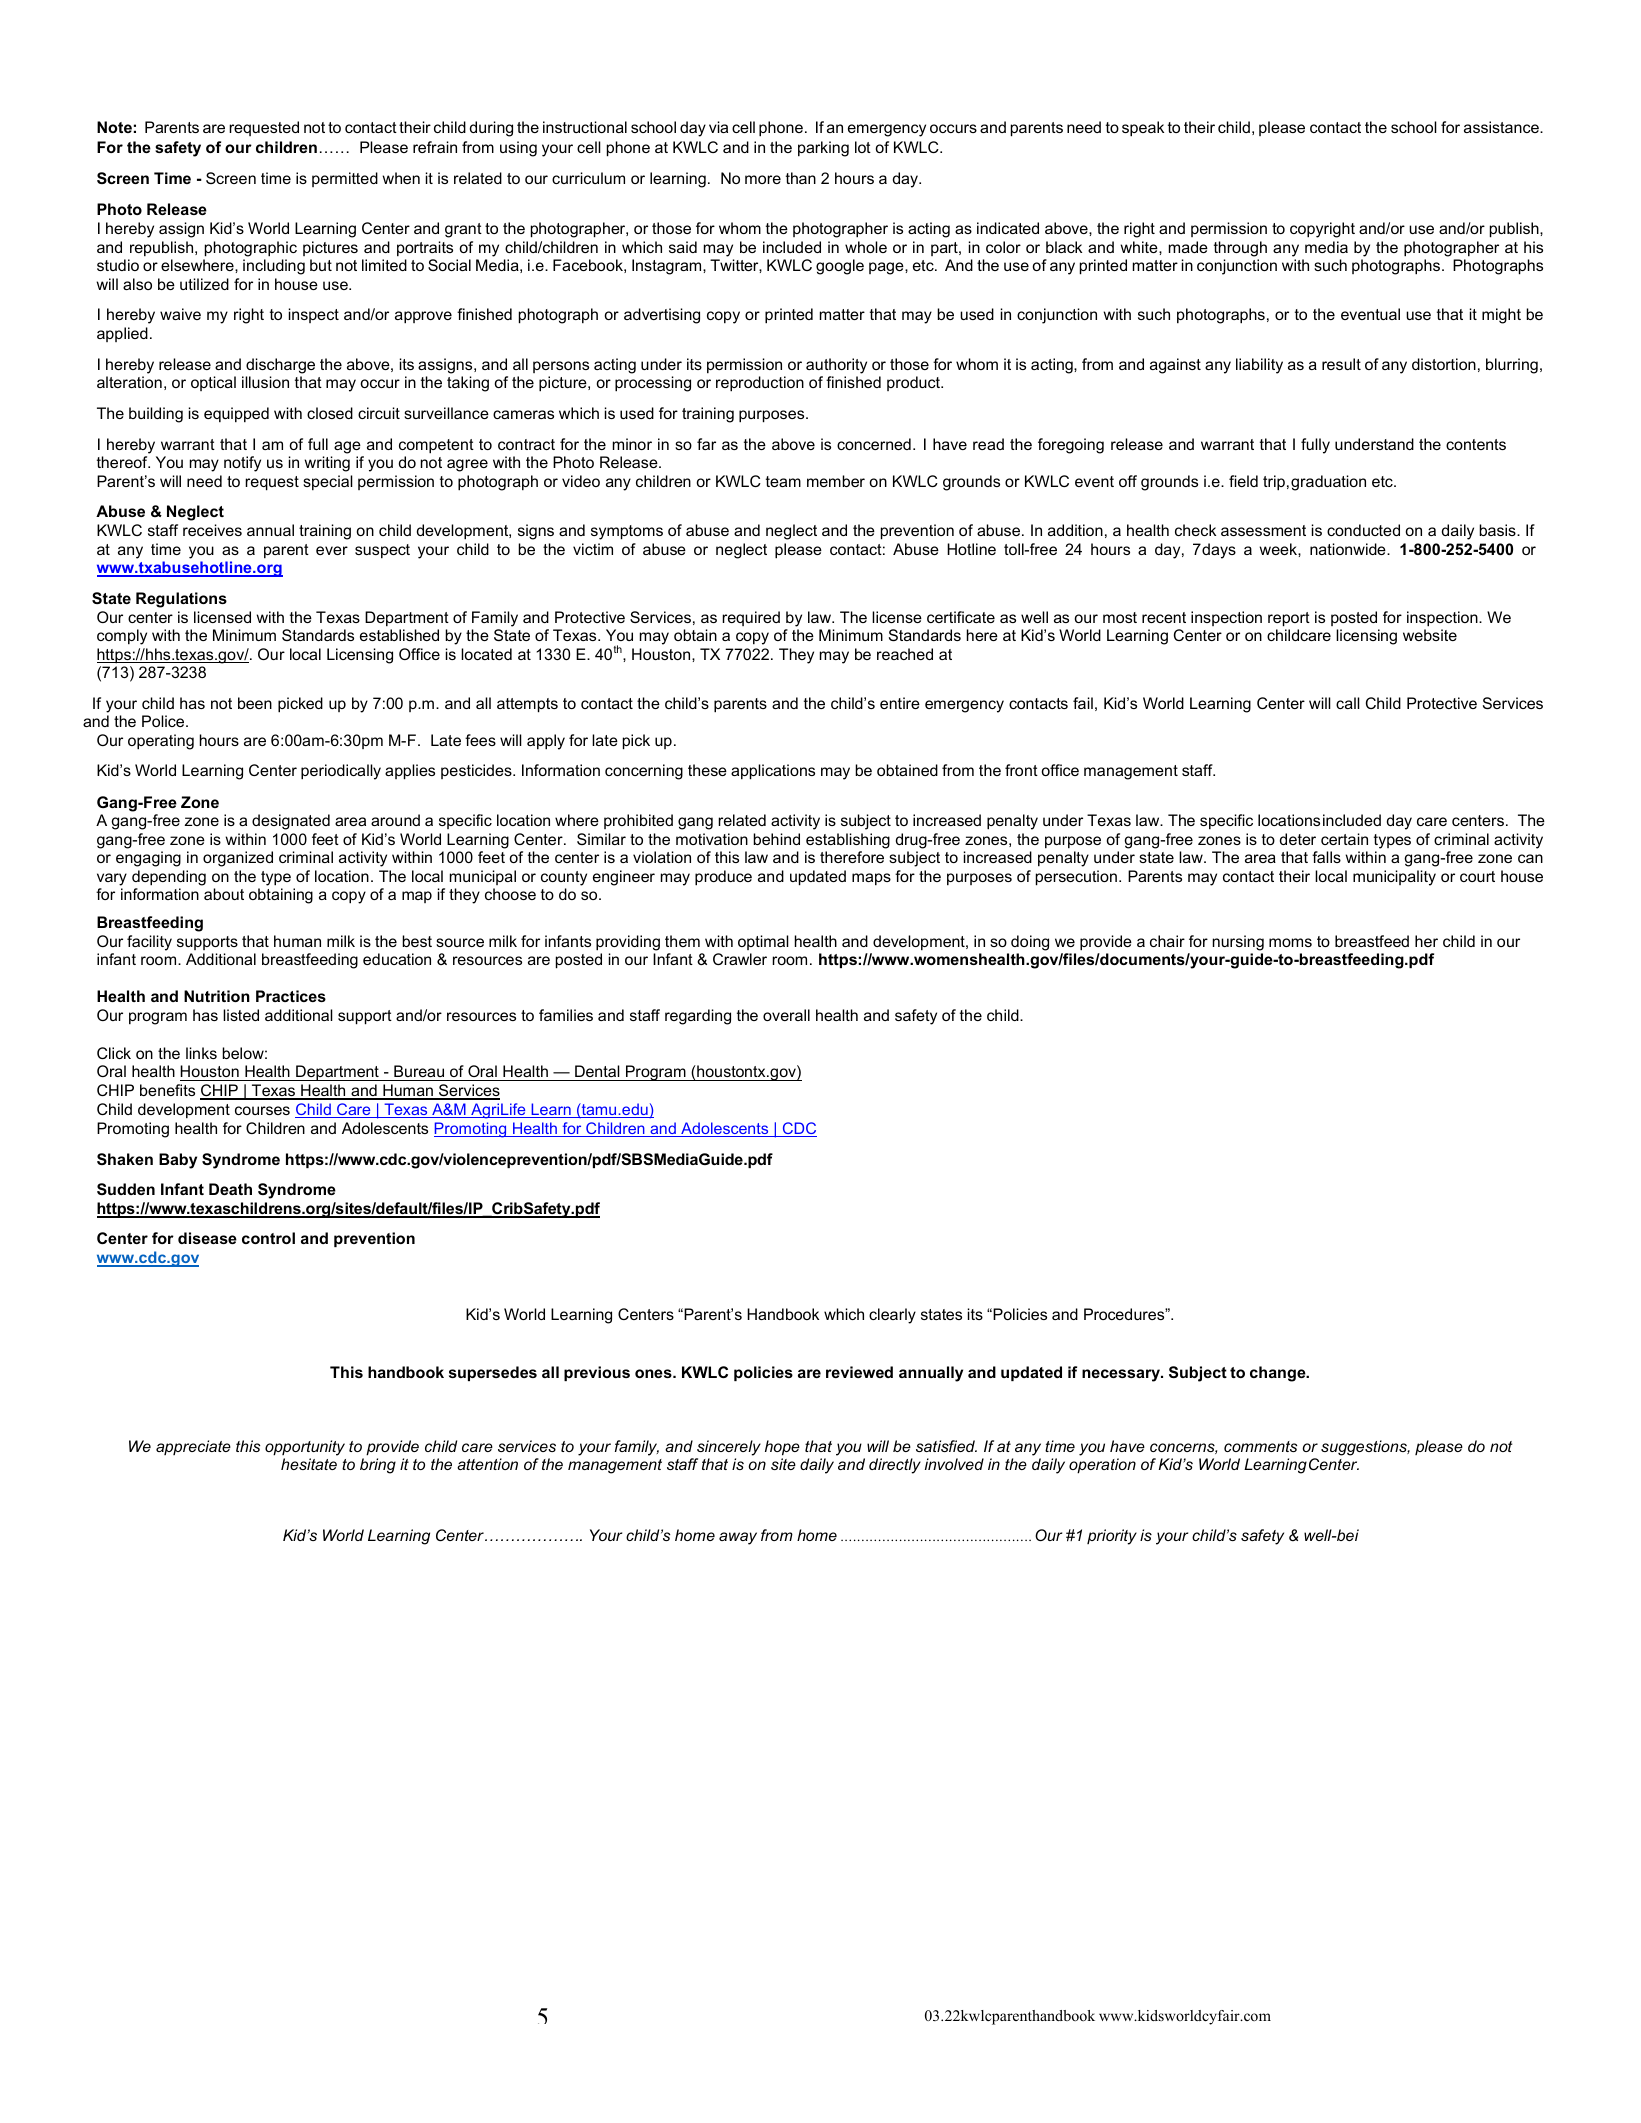  What do you see at coordinates (823, 149) in the page?
I see `parking` at bounding box center [823, 149].
